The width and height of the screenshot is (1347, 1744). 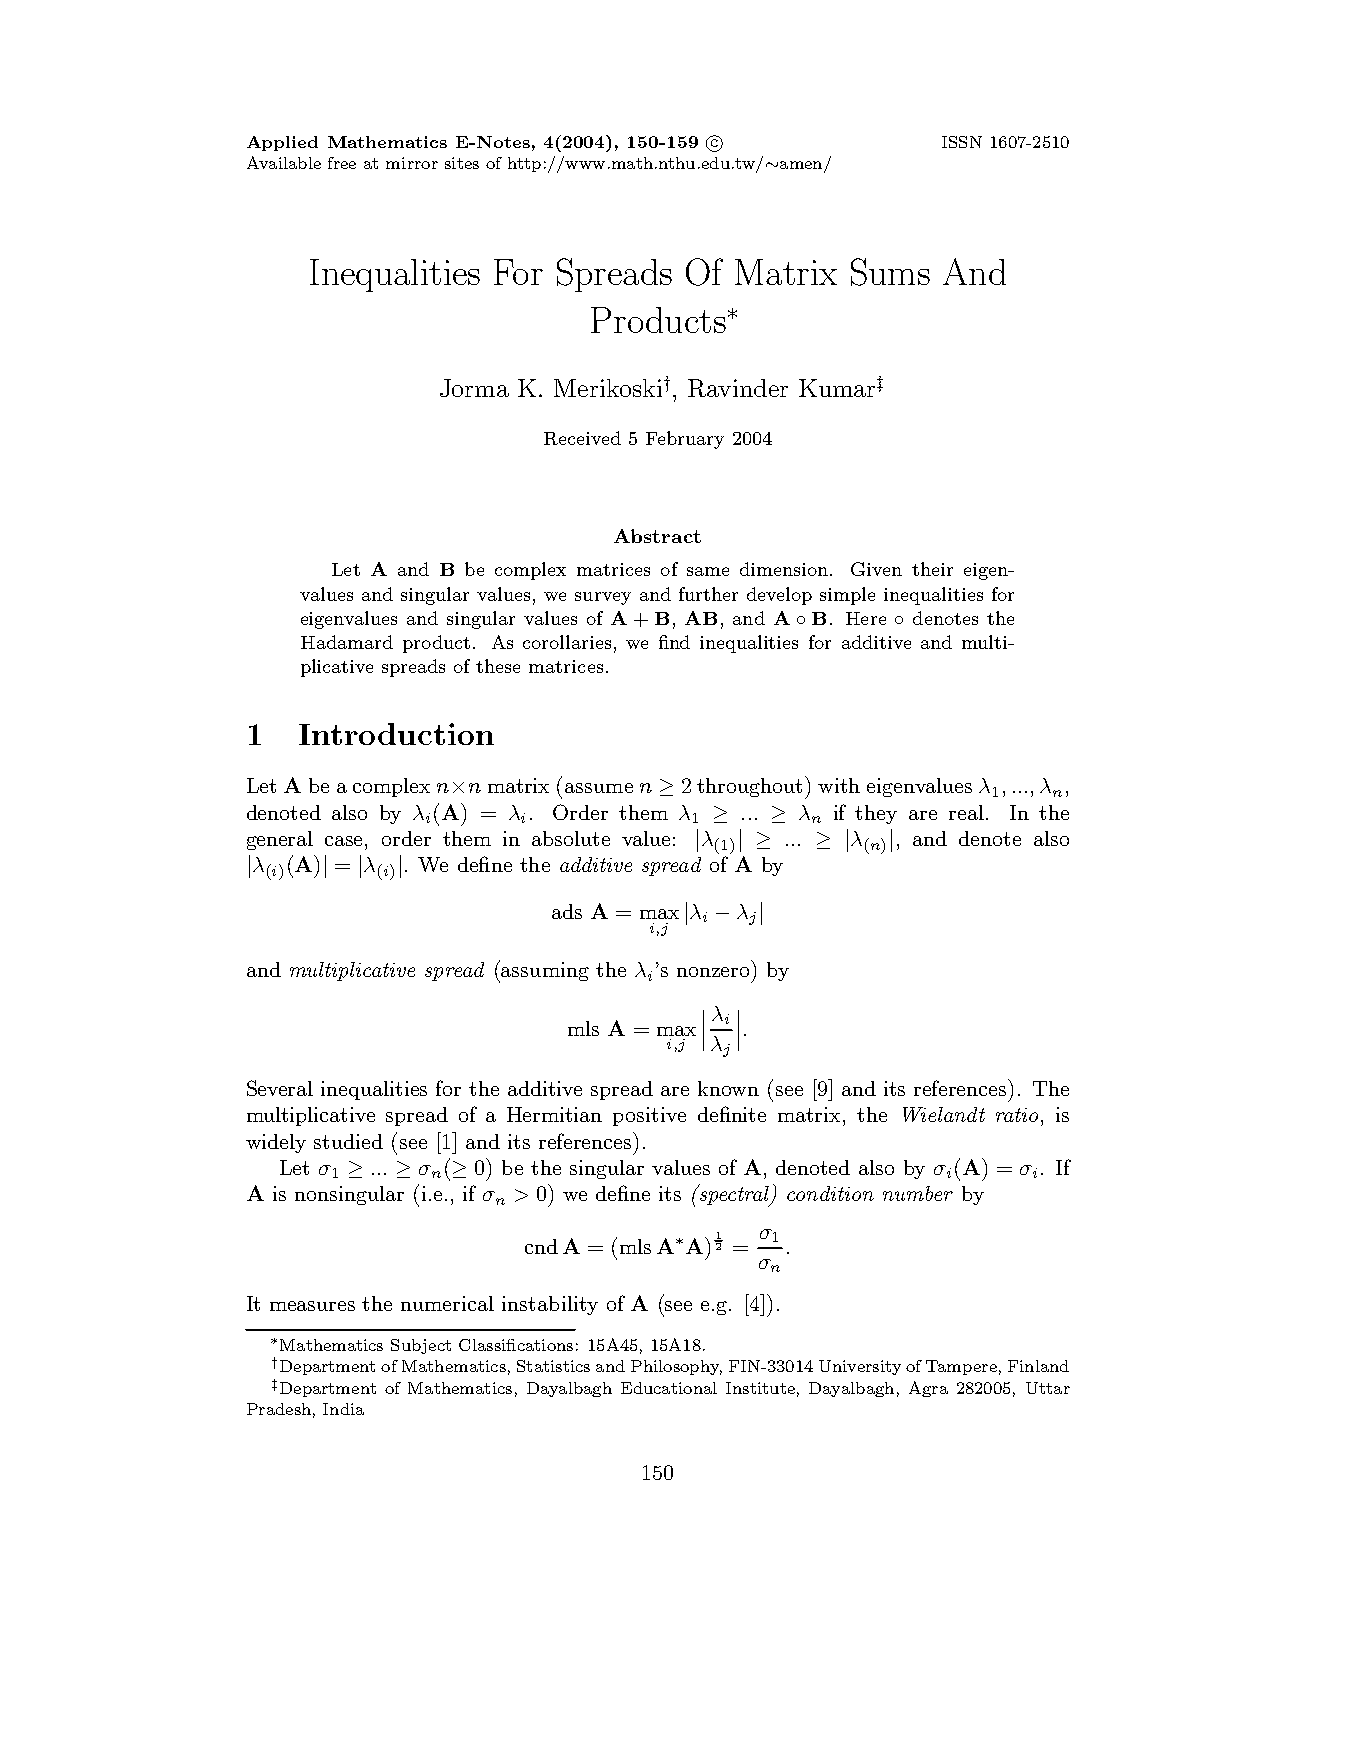 What do you see at coordinates (674, 642) in the screenshot?
I see `find` at bounding box center [674, 642].
